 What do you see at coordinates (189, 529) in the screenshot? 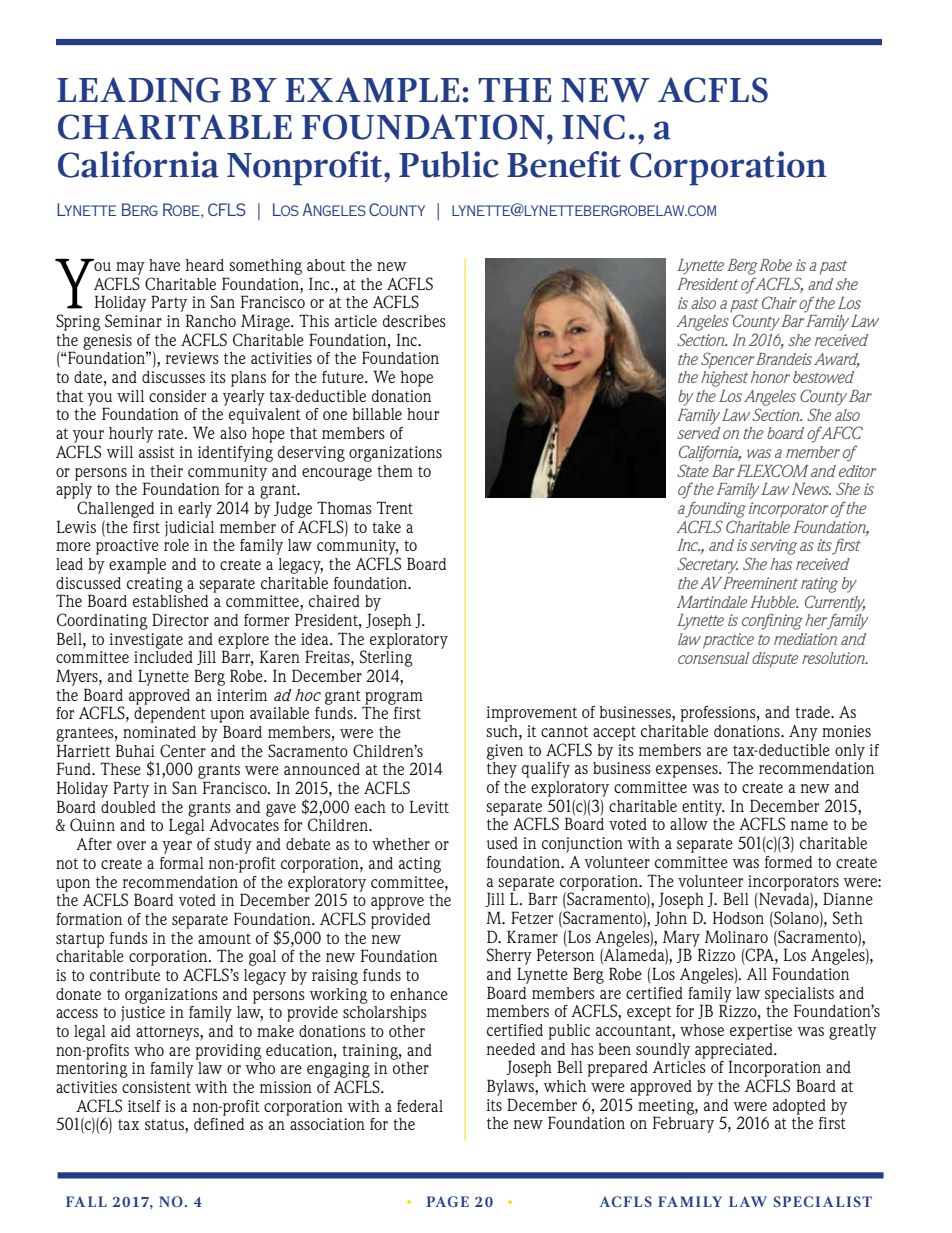
I see `judicial` at bounding box center [189, 529].
